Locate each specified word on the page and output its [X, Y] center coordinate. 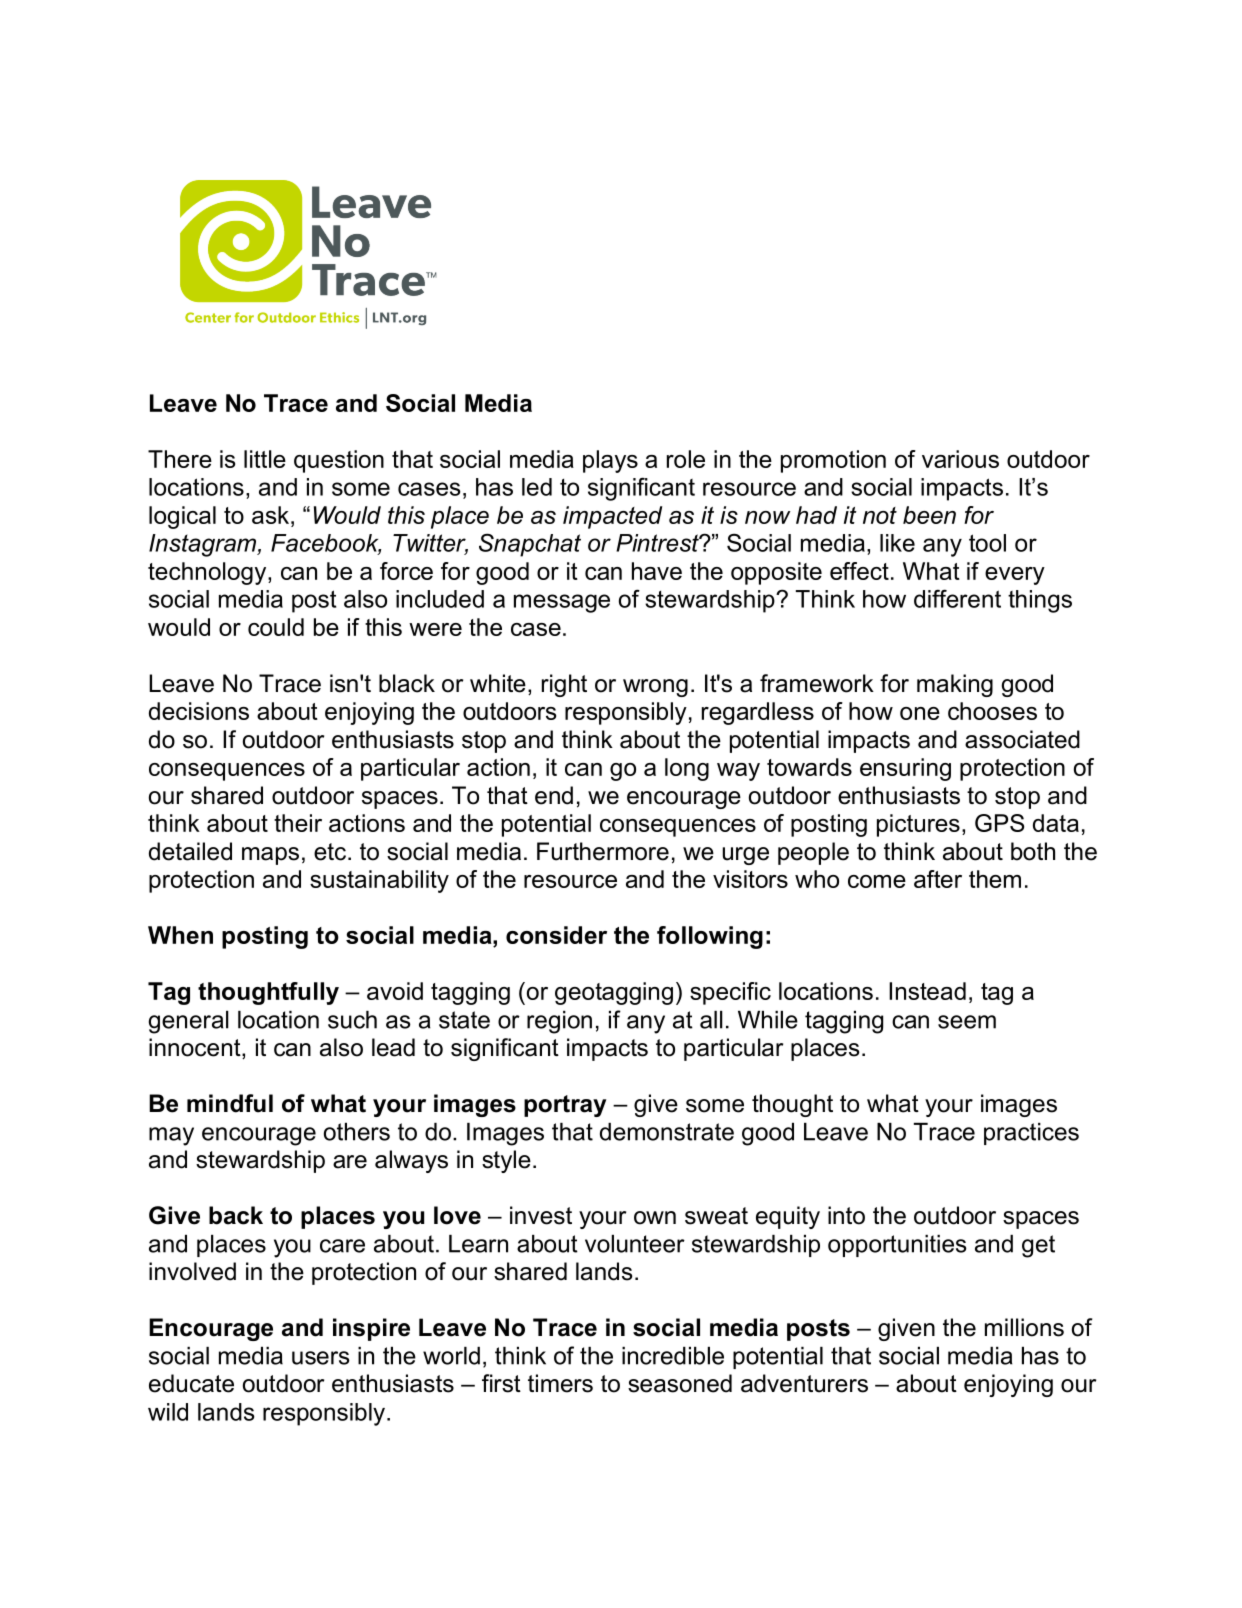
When [180, 935]
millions [1024, 1327]
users [321, 1358]
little [265, 459]
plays [610, 461]
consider [556, 935]
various [960, 459]
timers [560, 1383]
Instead [927, 991]
